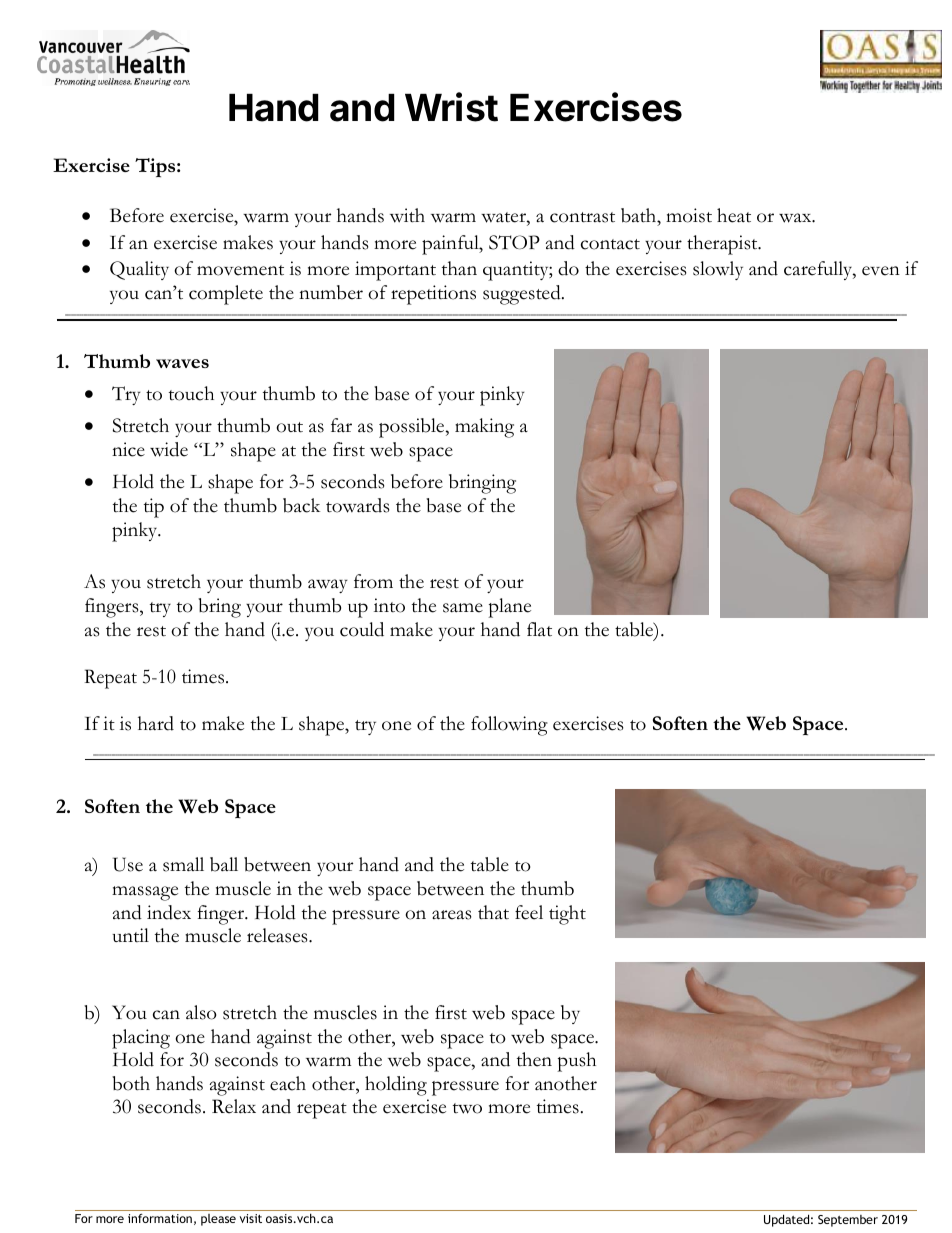  Describe the element at coordinates (567, 915) in the screenshot. I see `tight` at that location.
